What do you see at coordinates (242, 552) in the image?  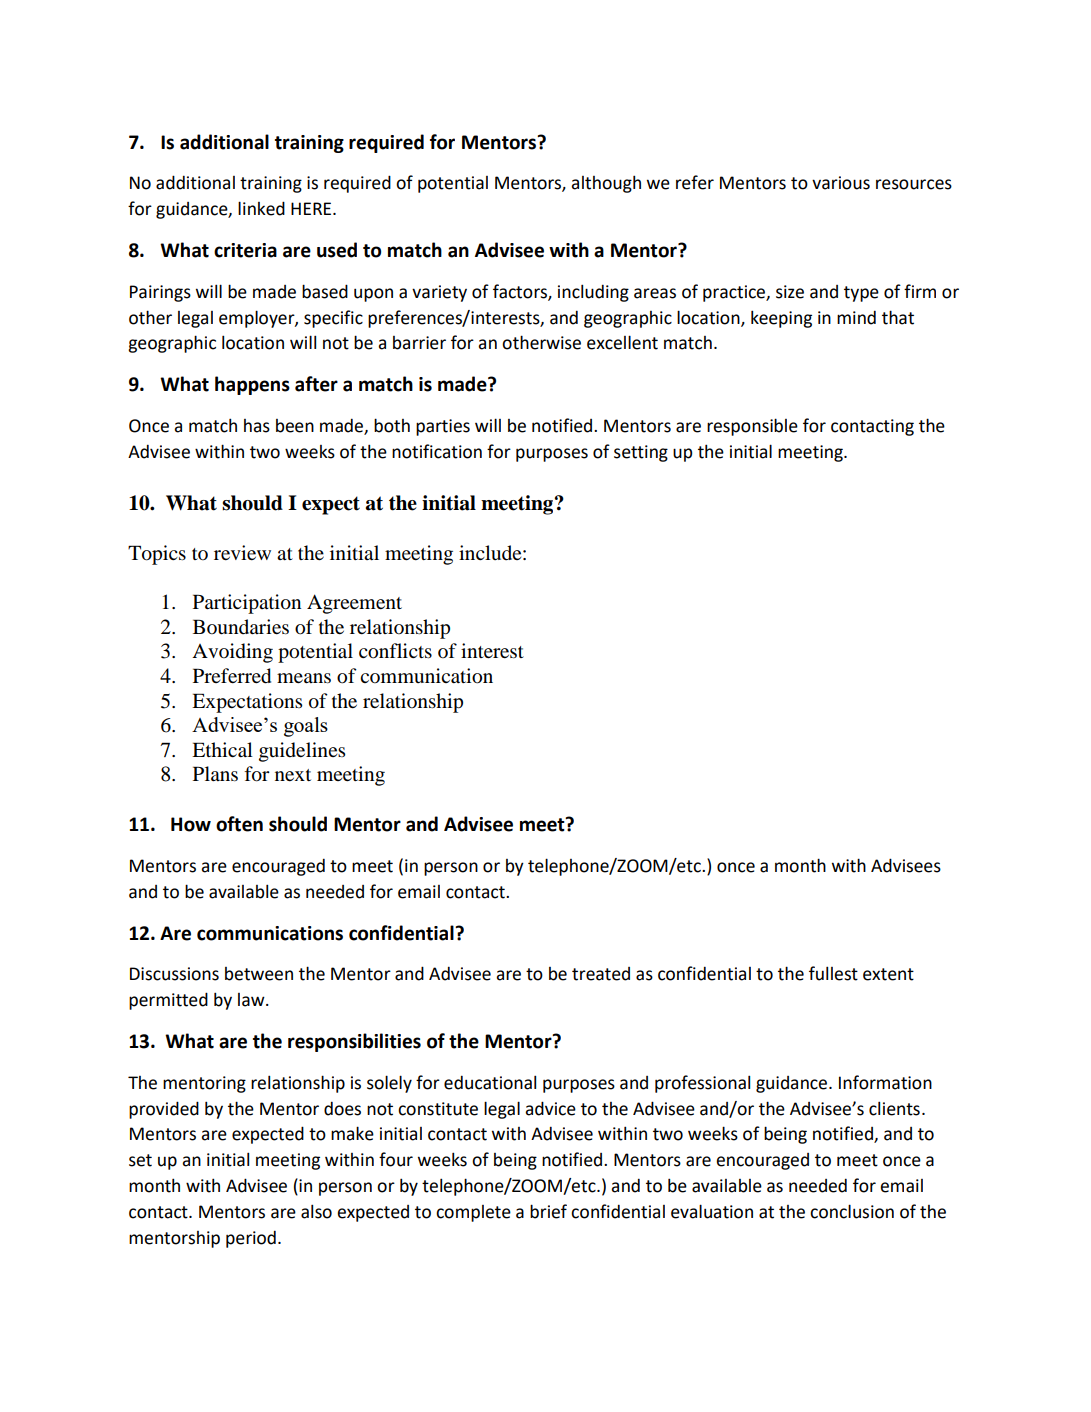 I see `review` at bounding box center [242, 552].
